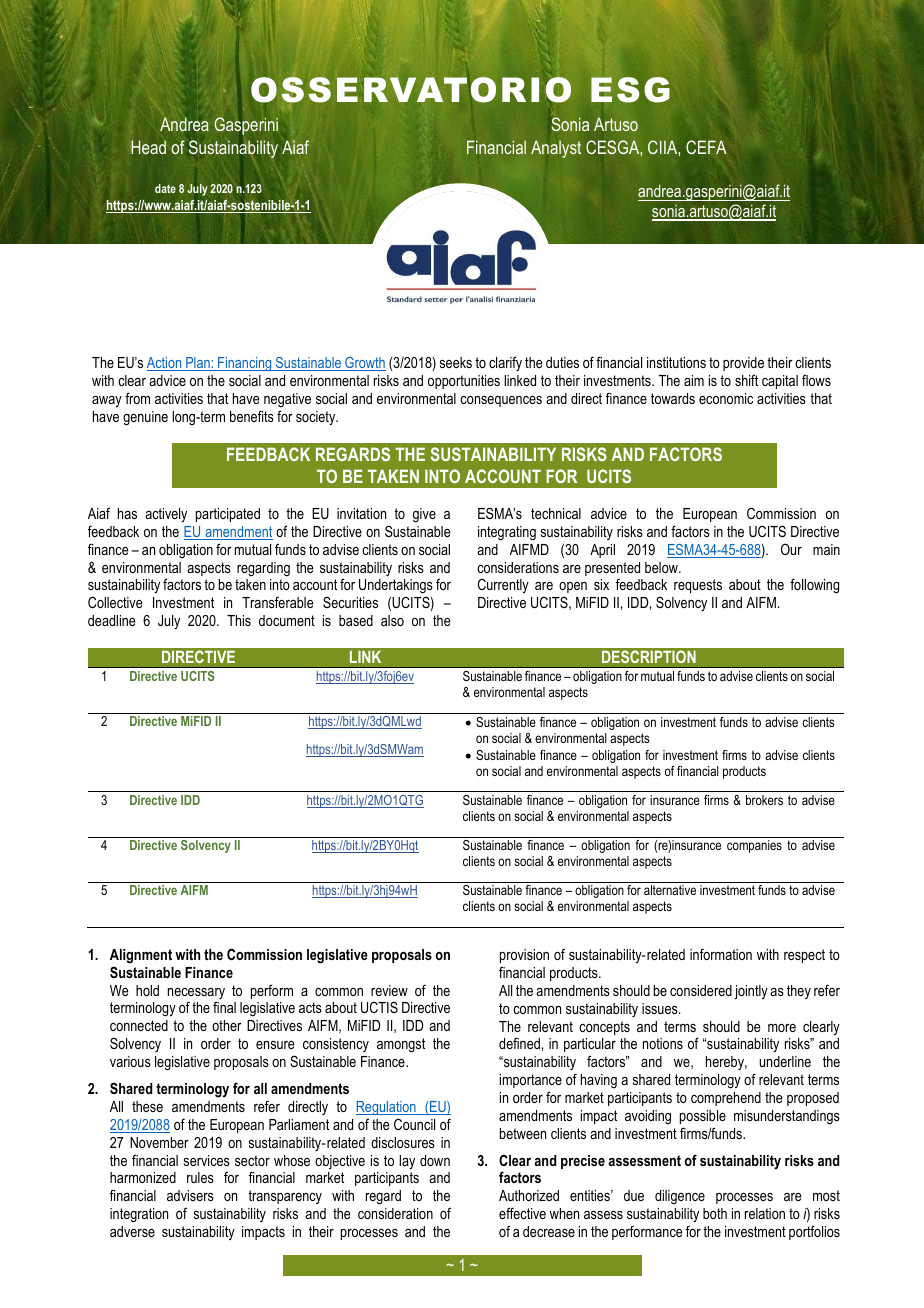  What do you see at coordinates (726, 398) in the screenshot?
I see `economic` at bounding box center [726, 398].
